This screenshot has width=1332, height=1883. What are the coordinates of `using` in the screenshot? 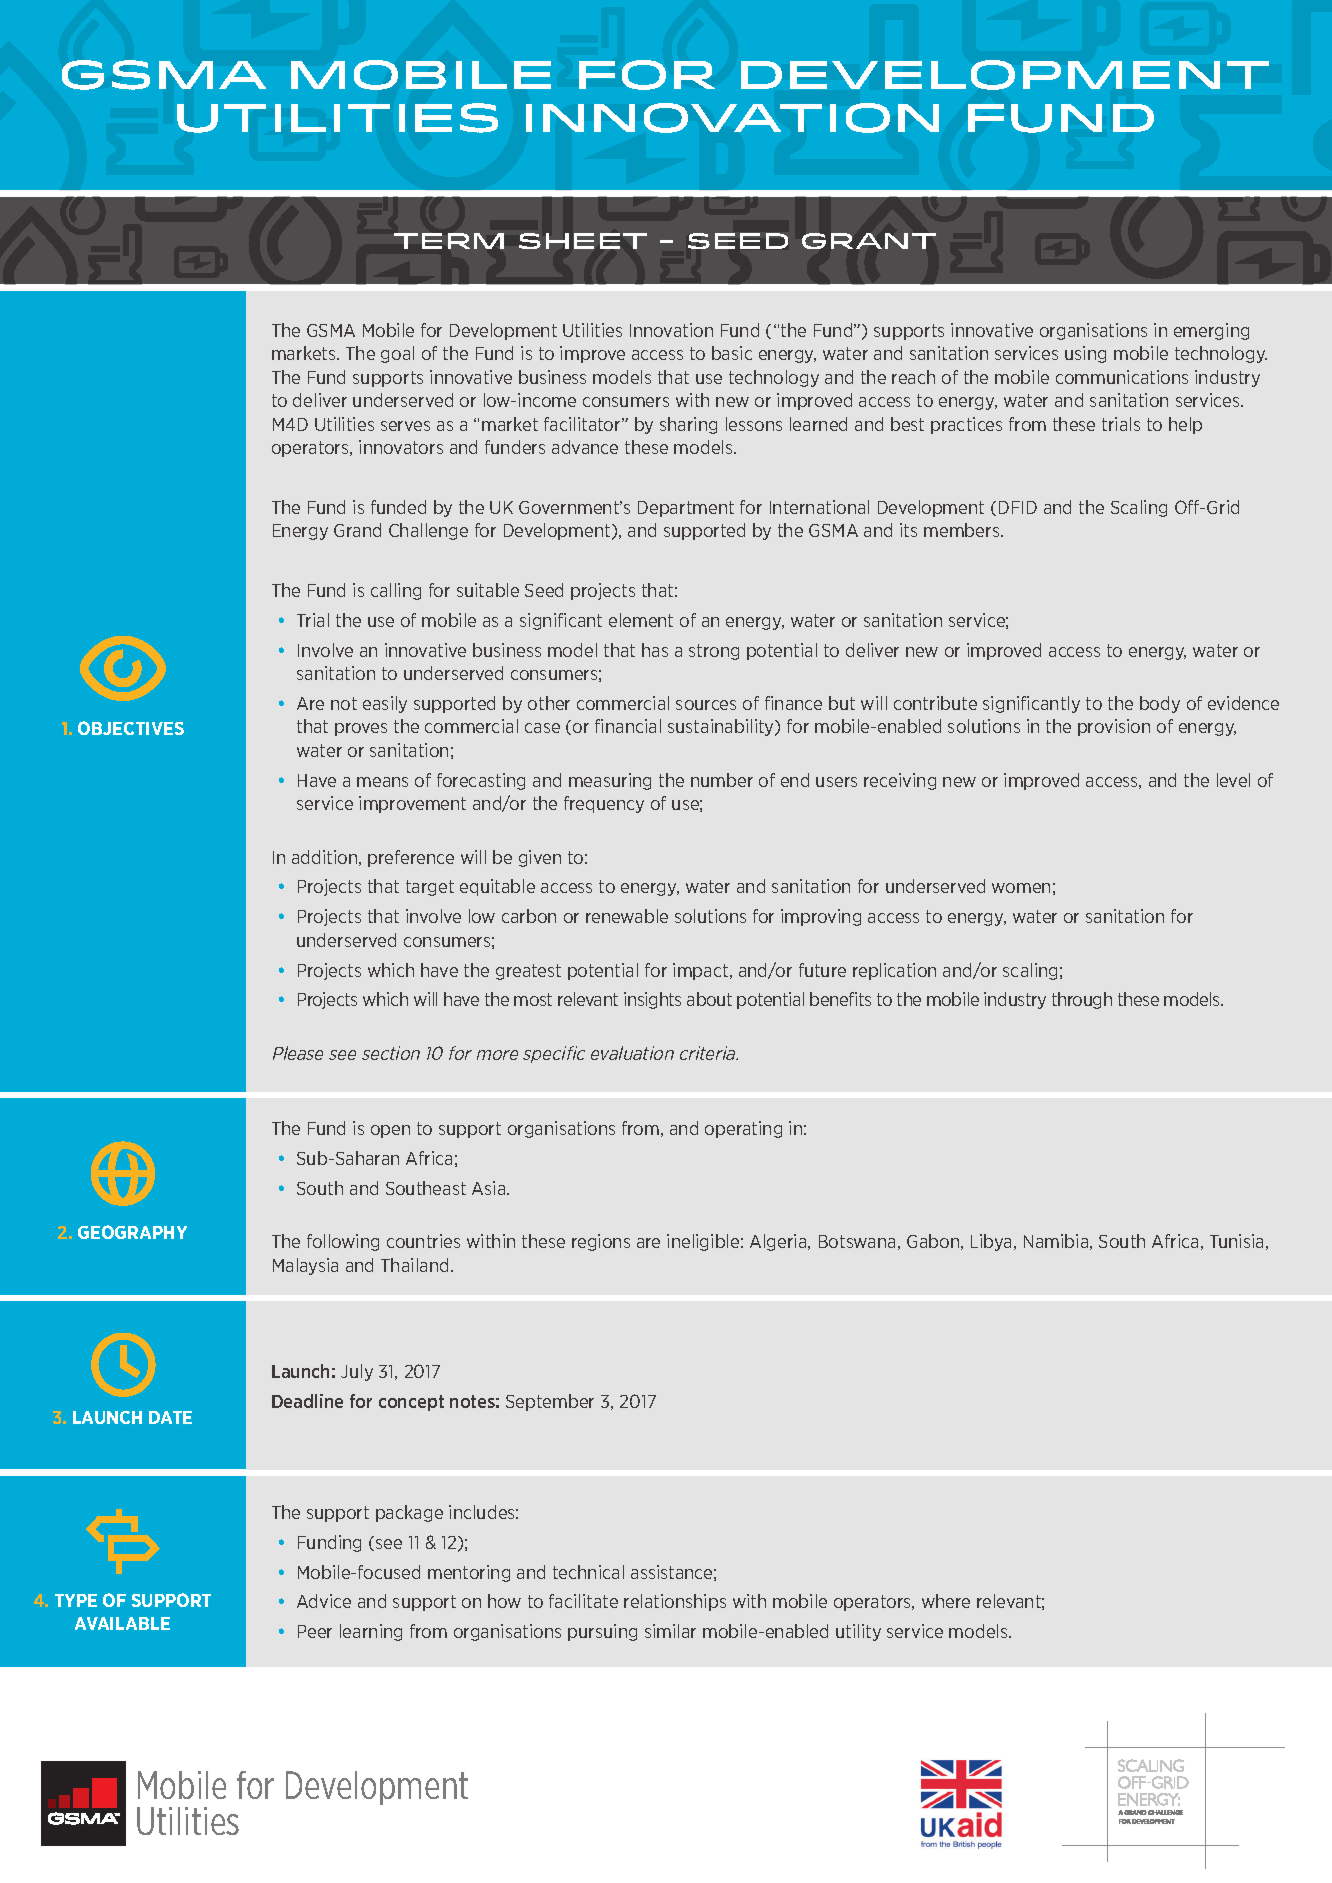 It's located at (1085, 354).
